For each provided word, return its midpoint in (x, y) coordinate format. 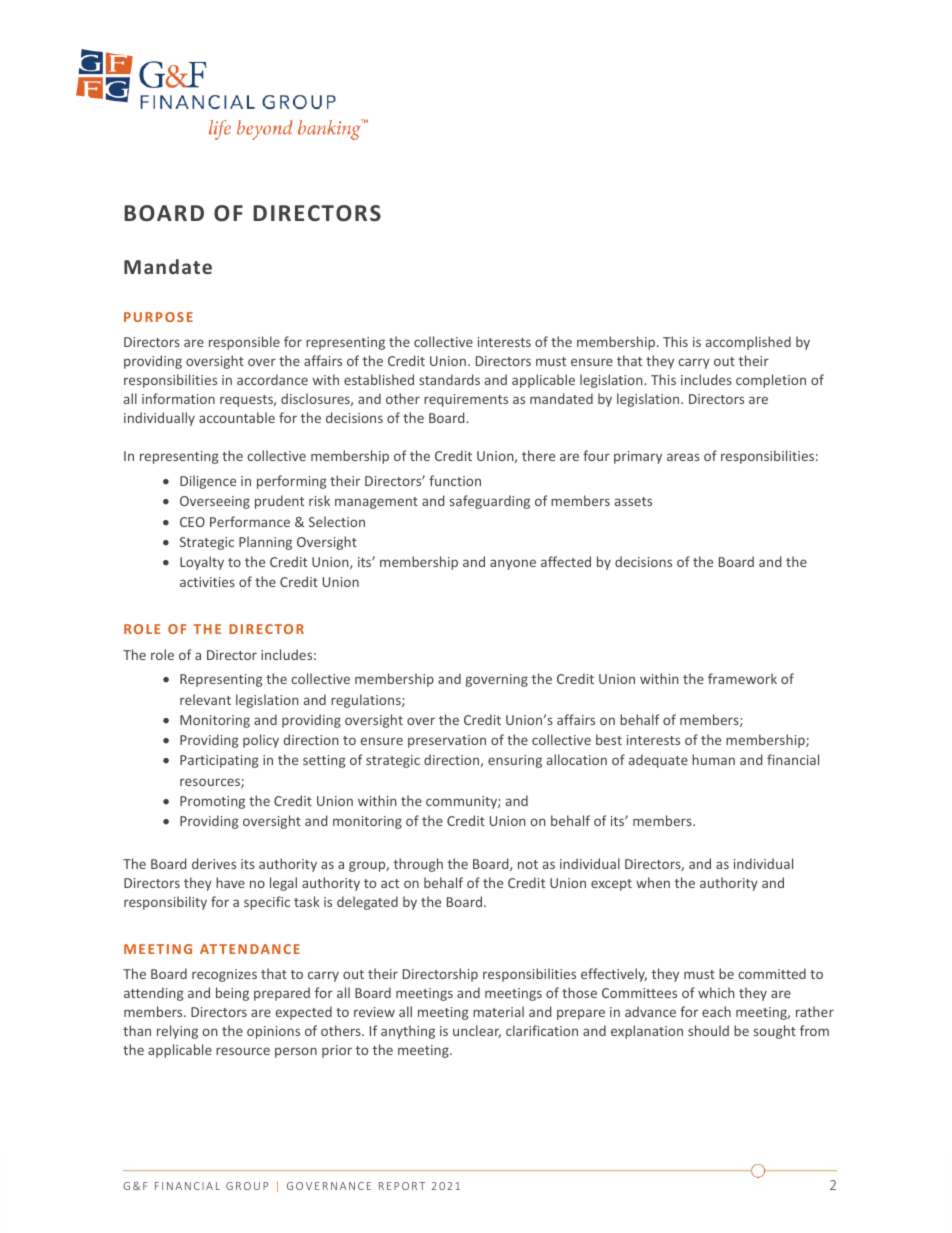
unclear (477, 1031)
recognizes (224, 975)
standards (449, 379)
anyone (513, 564)
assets (633, 501)
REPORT (402, 1186)
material (498, 1011)
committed (772, 973)
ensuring (515, 761)
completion (771, 381)
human (713, 759)
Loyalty (202, 563)
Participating (219, 761)
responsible (244, 343)
